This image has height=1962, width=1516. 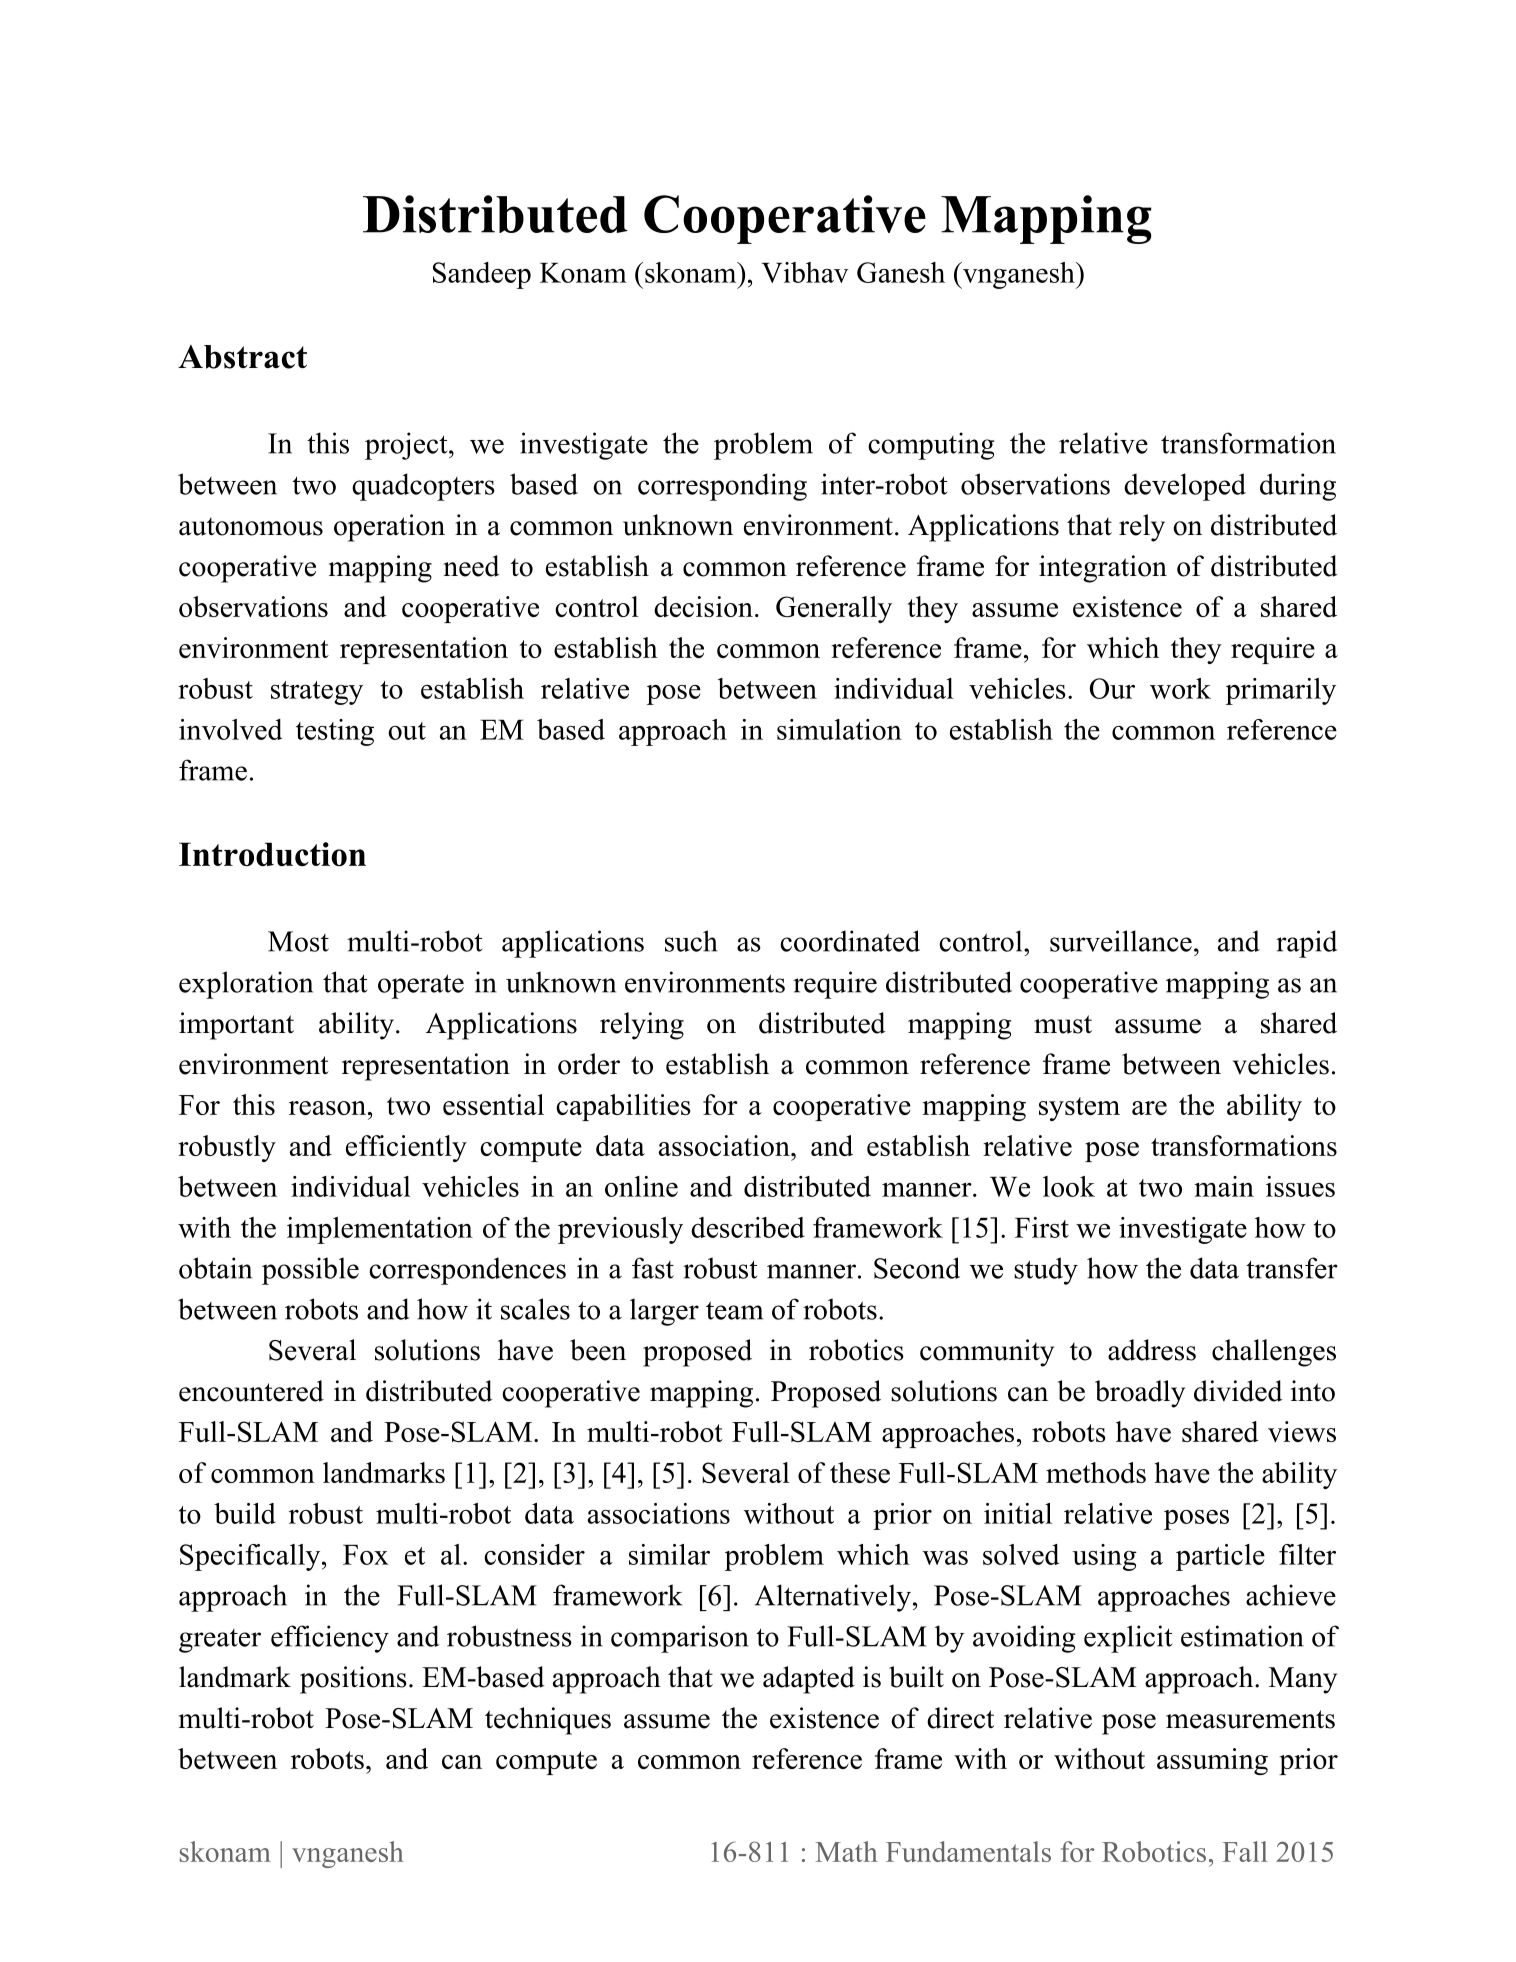 What do you see at coordinates (380, 1230) in the image?
I see `implementation` at bounding box center [380, 1230].
